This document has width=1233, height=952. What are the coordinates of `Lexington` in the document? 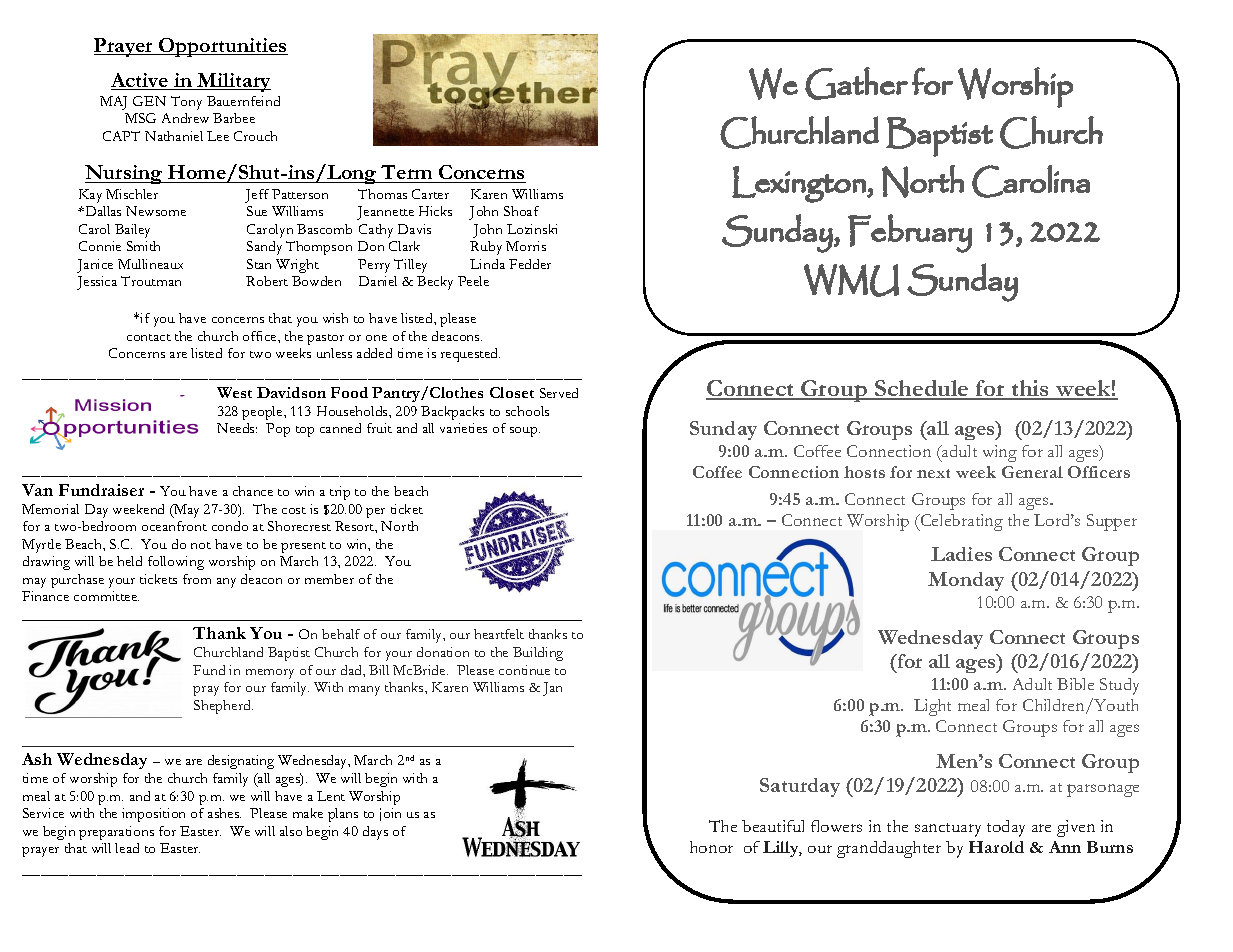 It's located at (800, 184).
